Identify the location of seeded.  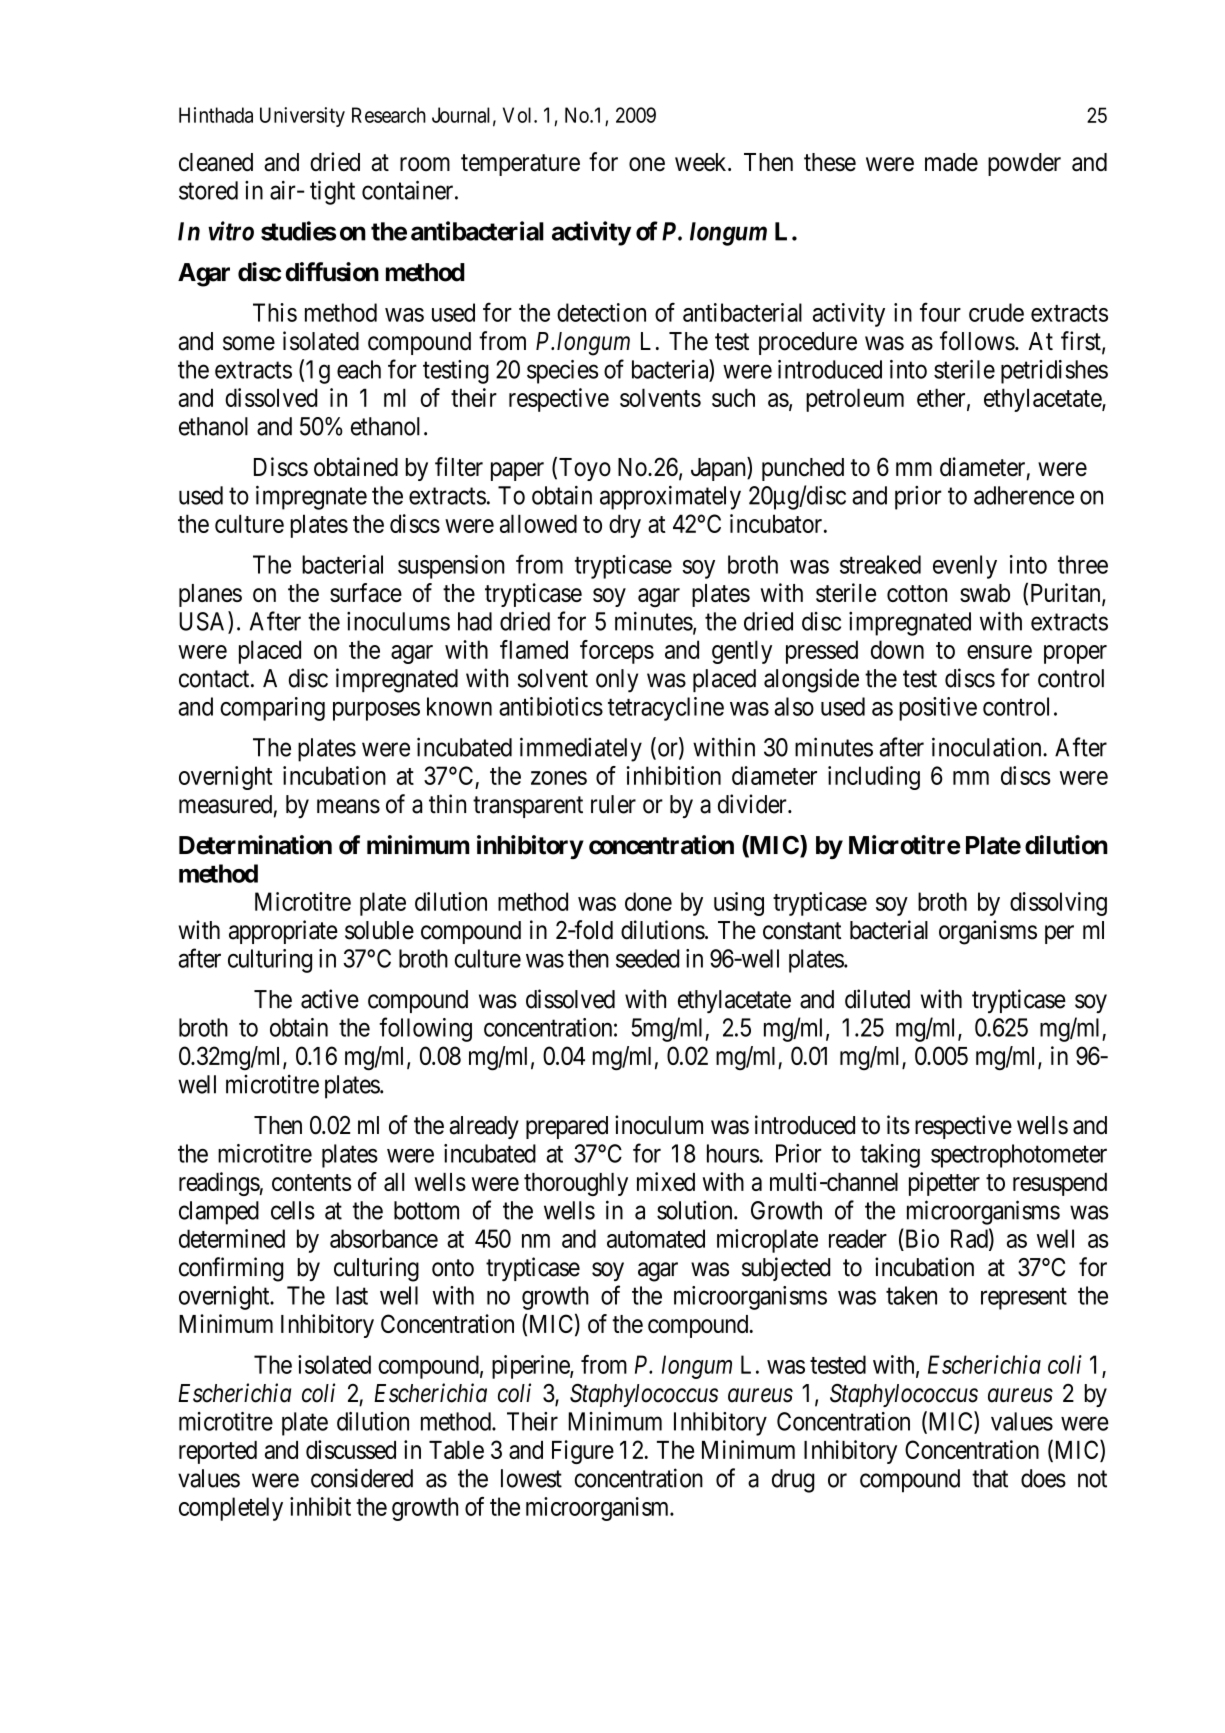
(647, 958).
